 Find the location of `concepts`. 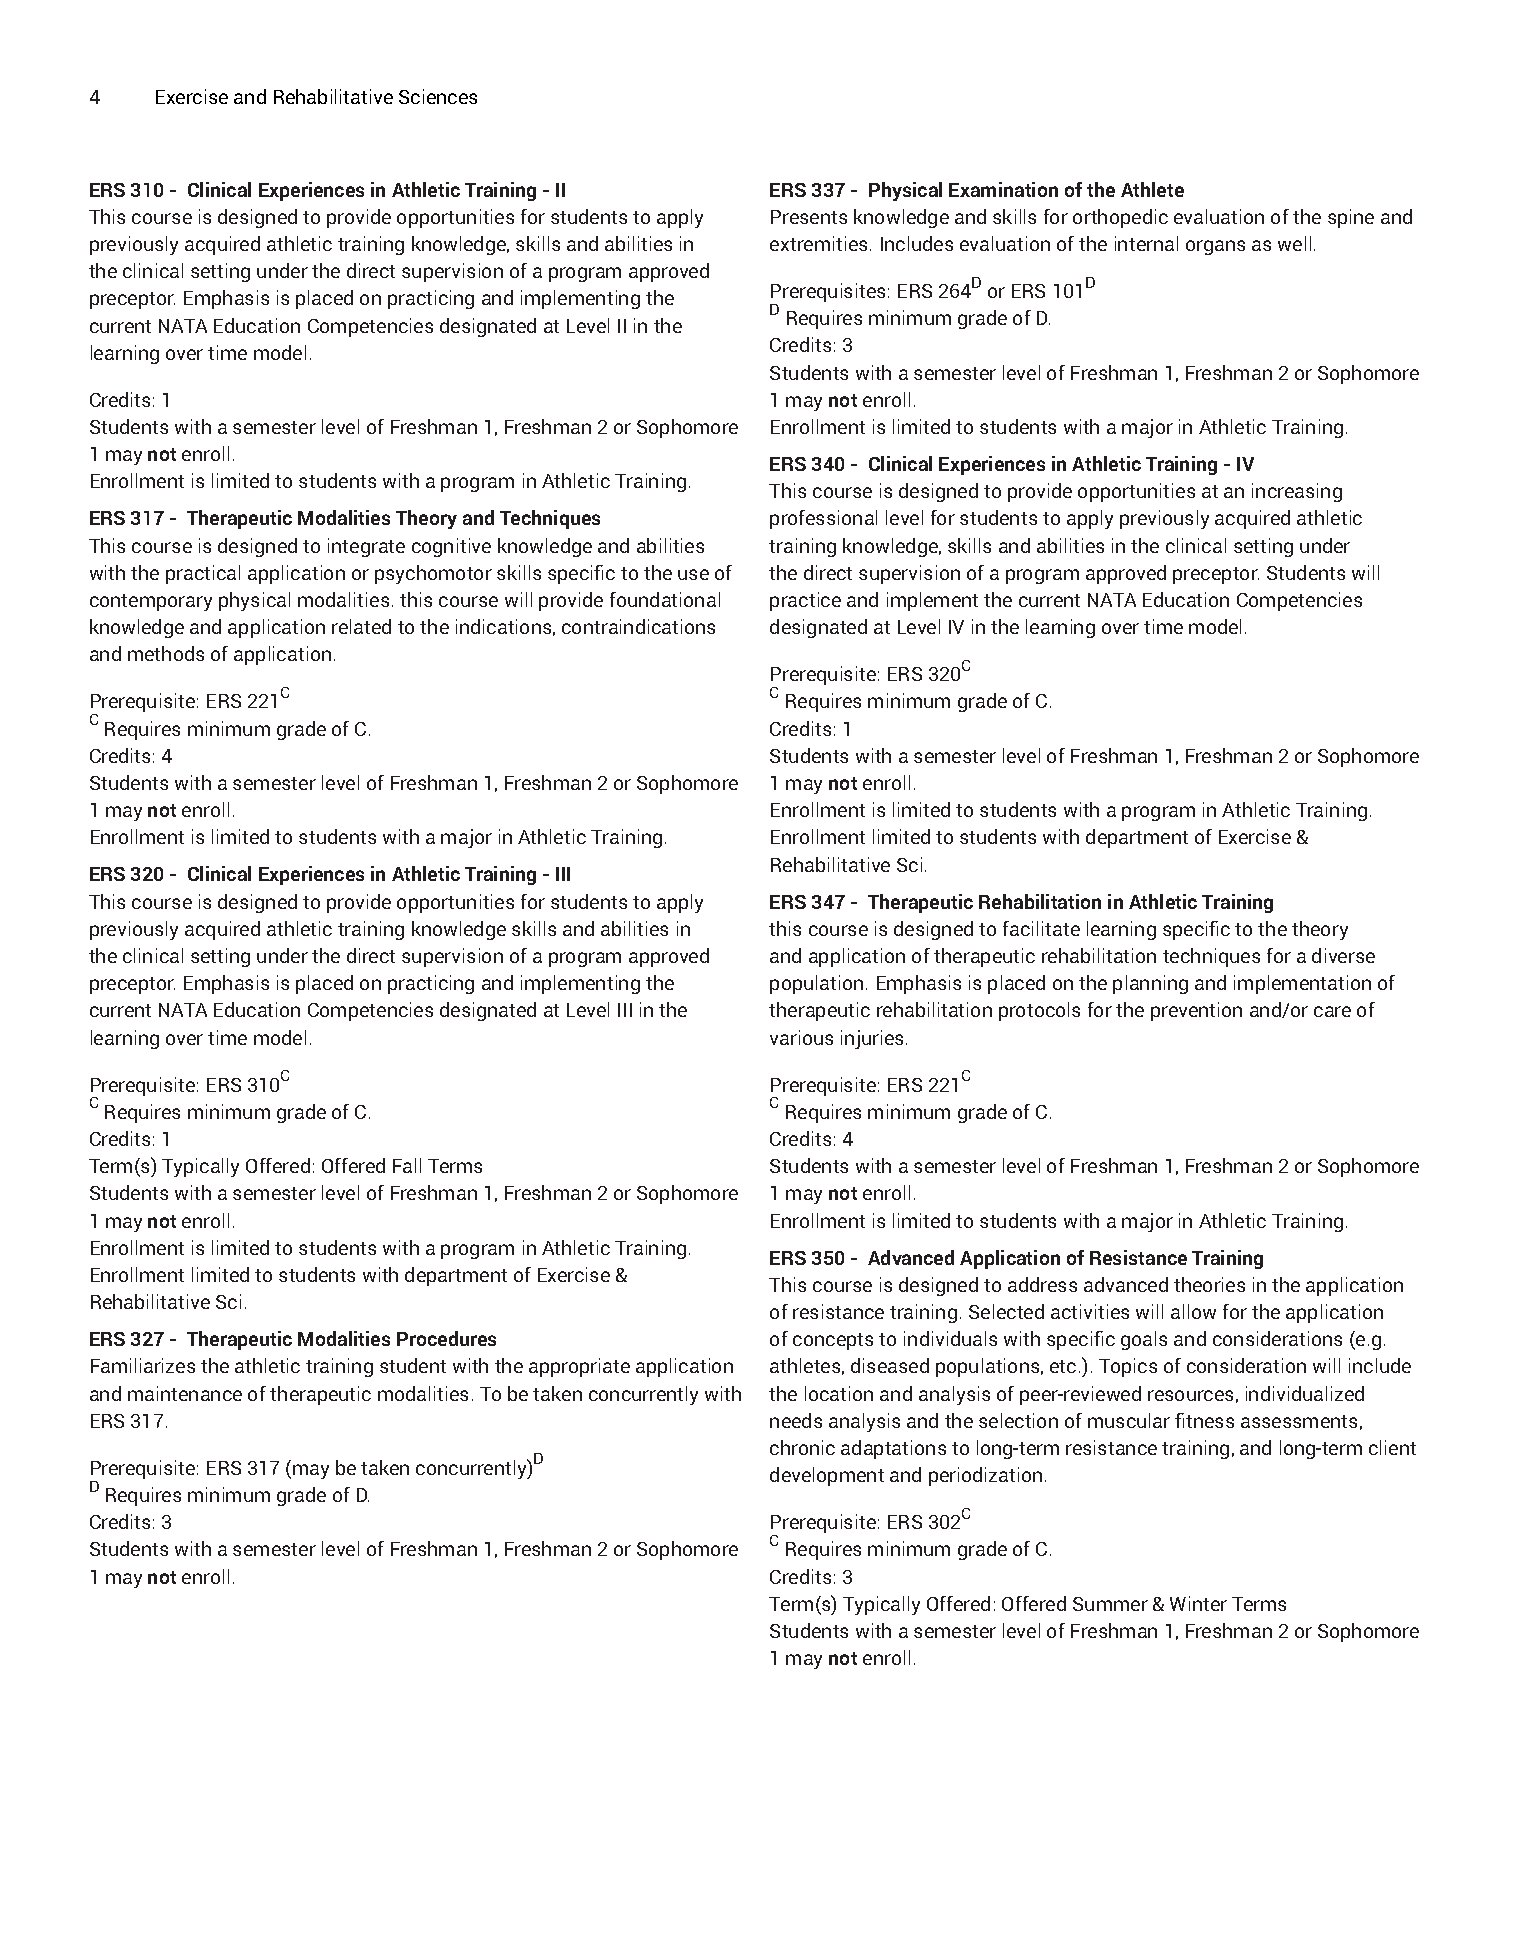

concepts is located at coordinates (833, 1341).
